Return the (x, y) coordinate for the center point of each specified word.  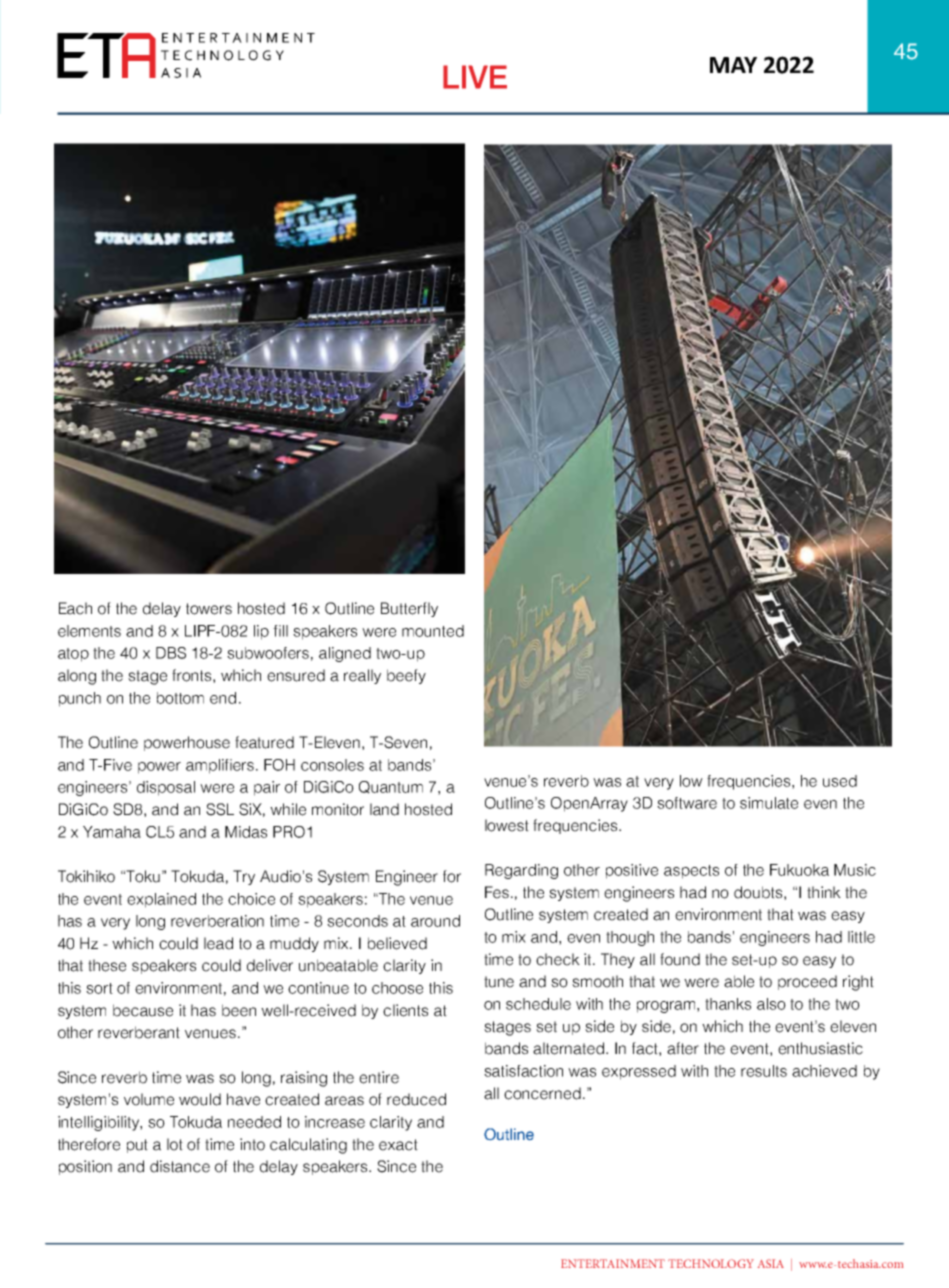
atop (73, 655)
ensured (296, 675)
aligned (345, 654)
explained (161, 900)
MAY (733, 65)
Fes (498, 892)
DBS (171, 653)
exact (398, 1145)
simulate (769, 803)
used (840, 781)
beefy (406, 676)
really (362, 676)
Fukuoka (799, 870)
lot (175, 1144)
